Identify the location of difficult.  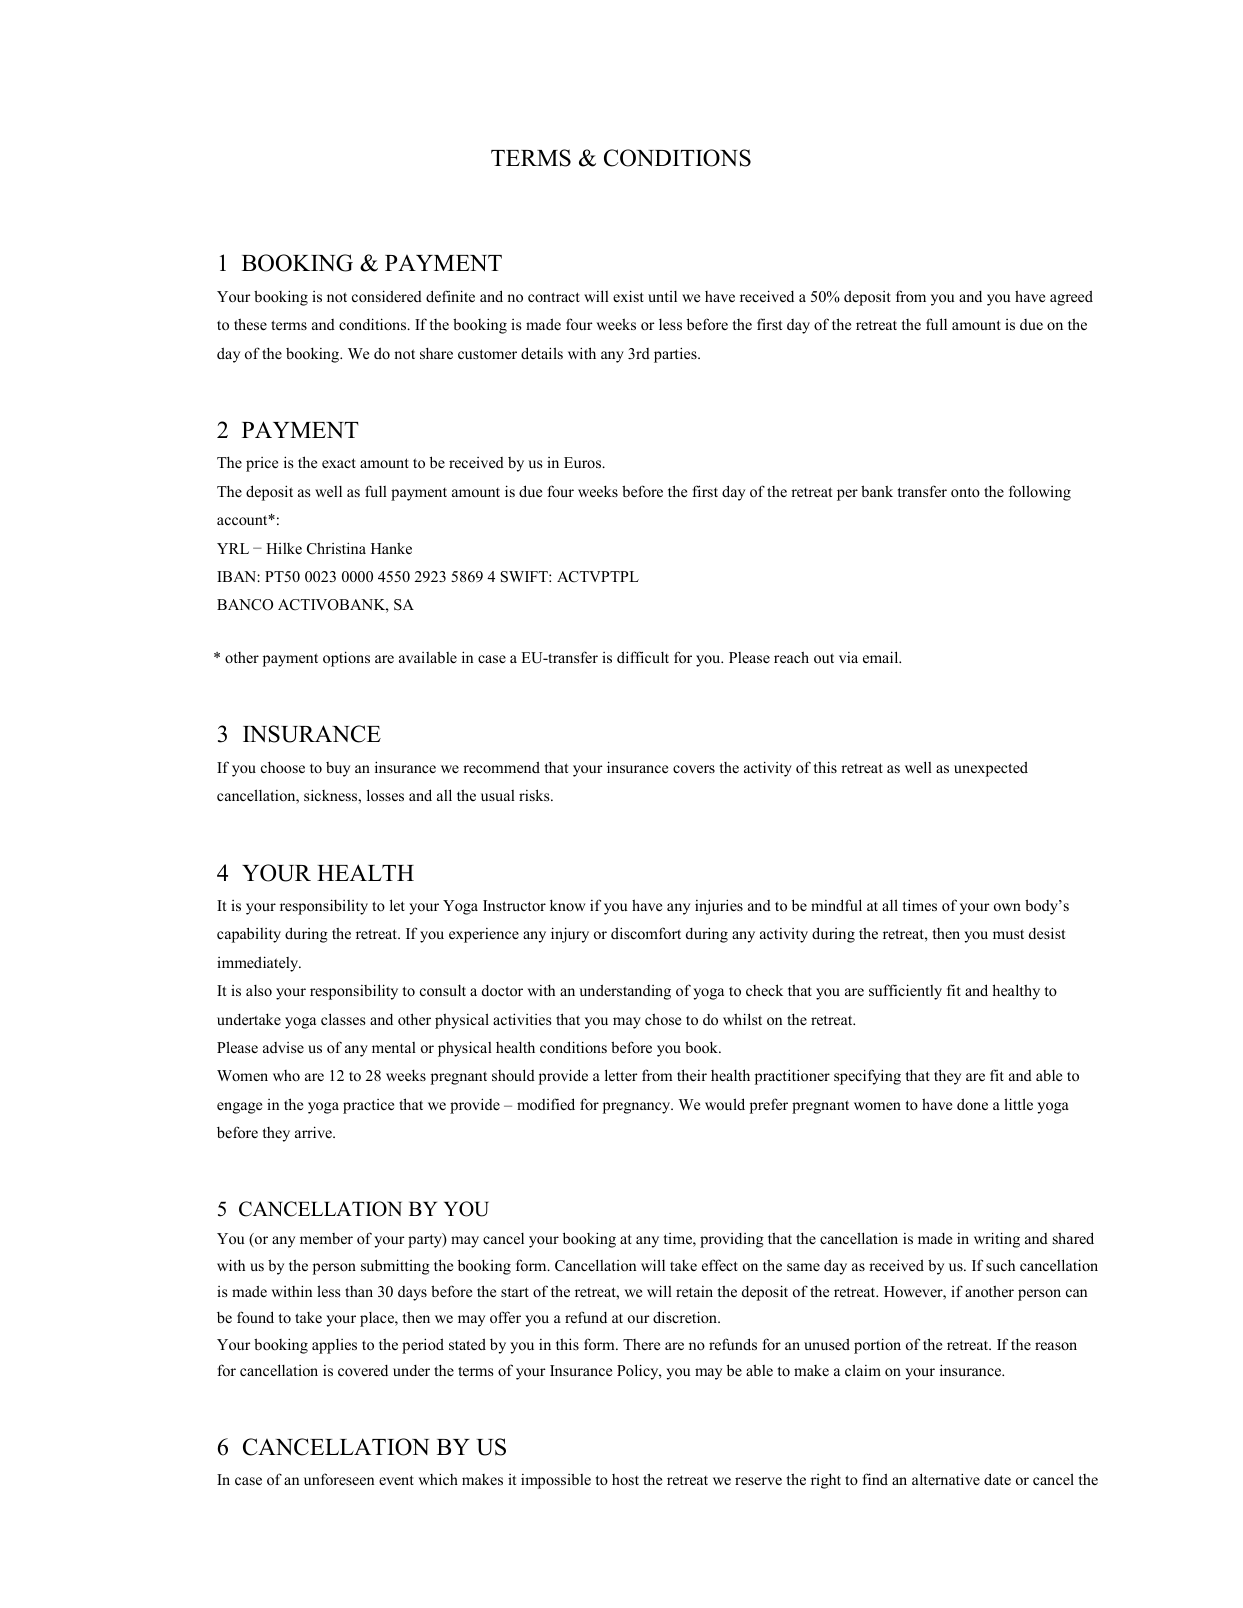
(643, 657).
